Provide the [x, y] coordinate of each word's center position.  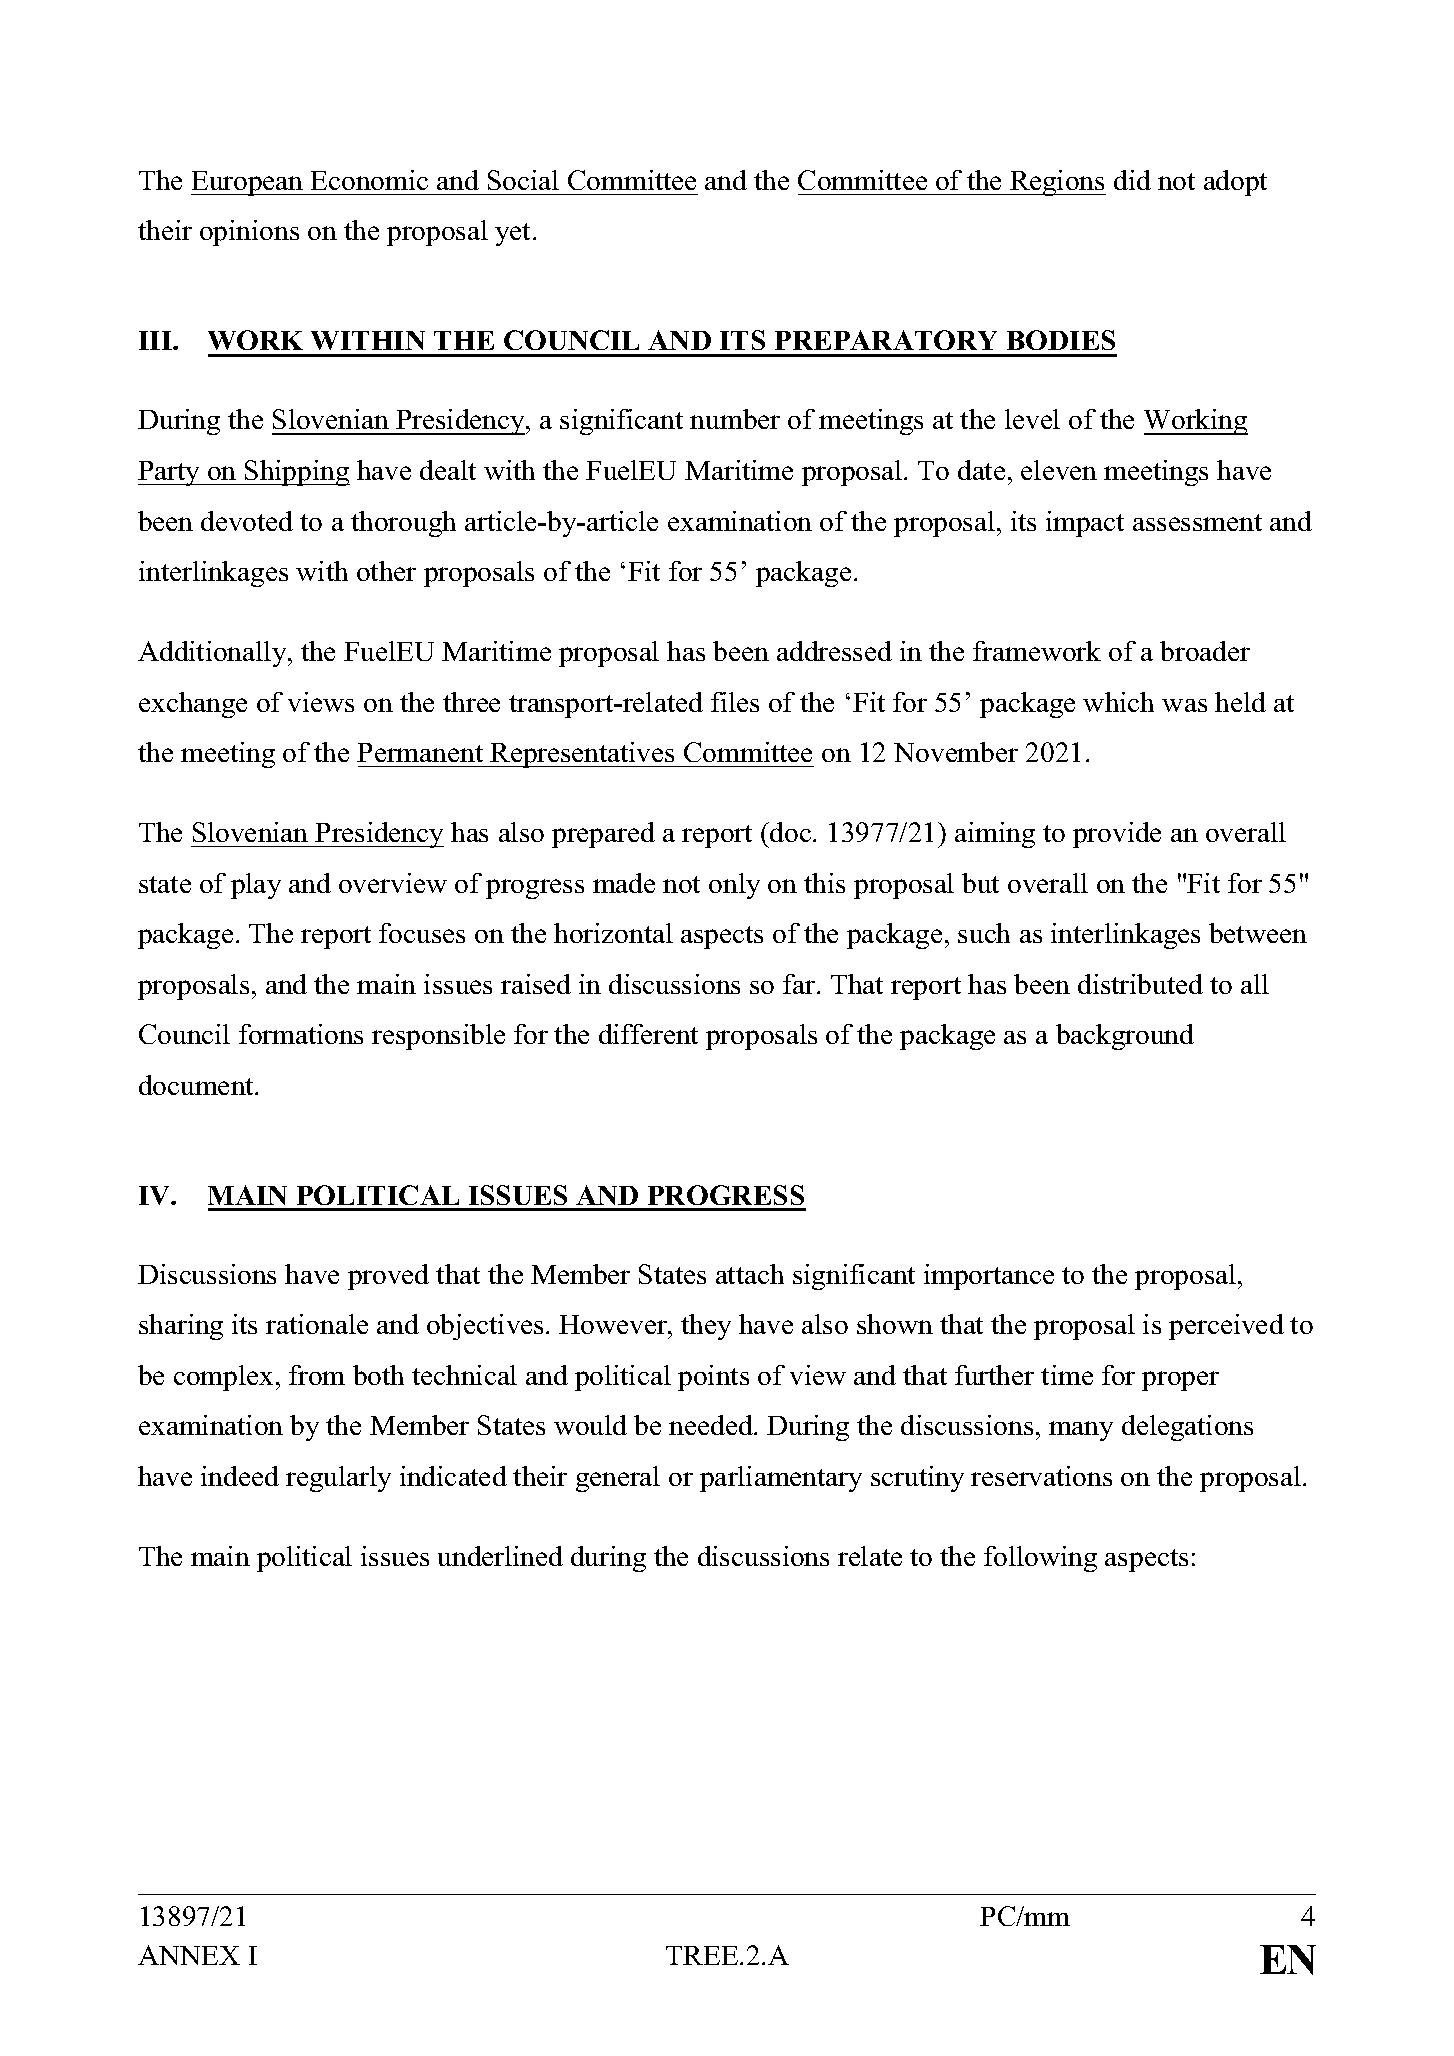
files [735, 702]
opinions [249, 233]
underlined [500, 1556]
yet [514, 234]
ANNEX [189, 1955]
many [1081, 1431]
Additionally [213, 654]
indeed [240, 1476]
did [1132, 180]
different [648, 1034]
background [1125, 1037]
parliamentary [781, 1479]
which [1118, 702]
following [1040, 1559]
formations [301, 1034]
